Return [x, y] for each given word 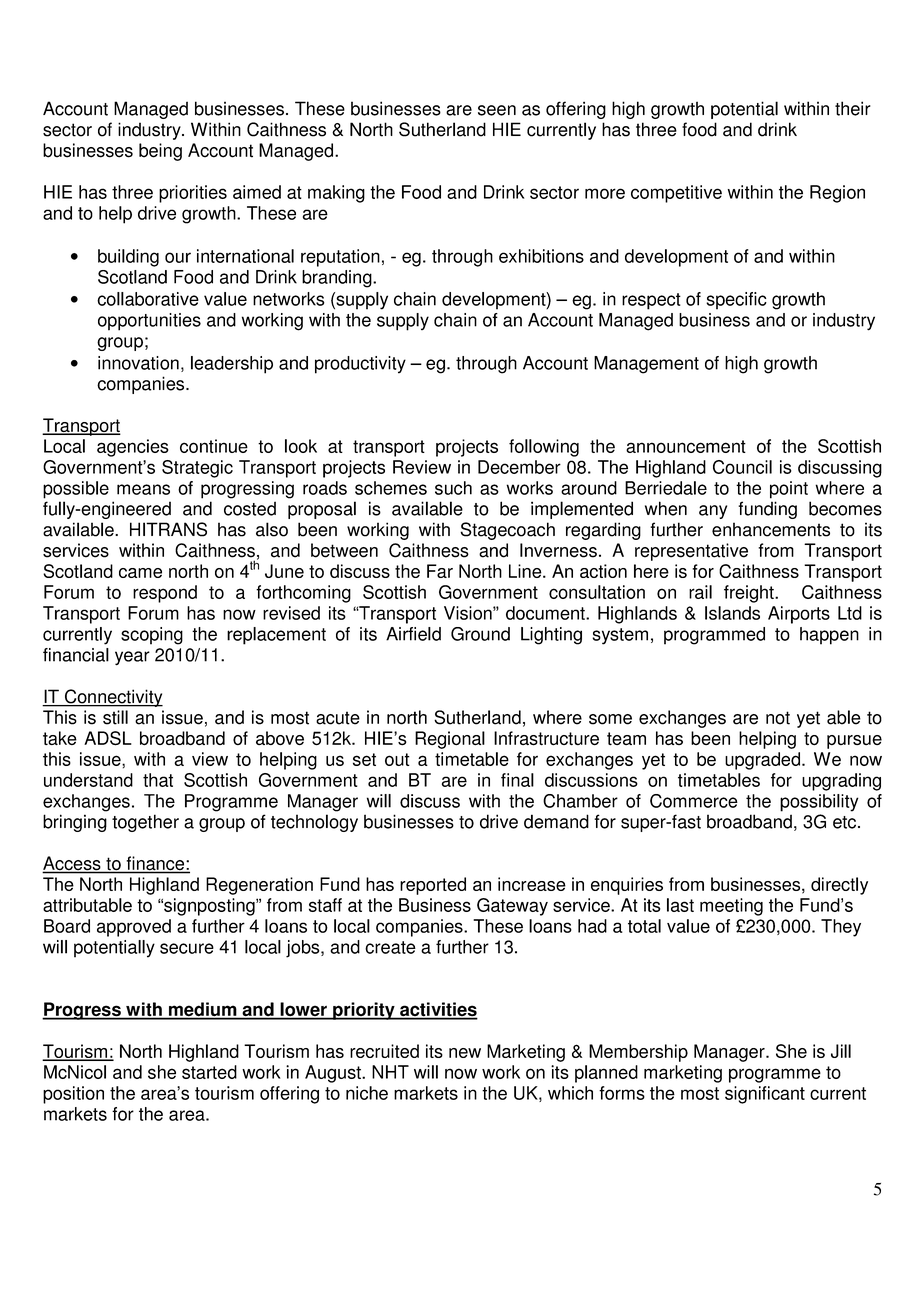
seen [497, 110]
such [453, 488]
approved [134, 928]
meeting [731, 907]
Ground [480, 634]
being [160, 152]
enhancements [771, 529]
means [143, 489]
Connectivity [113, 698]
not [778, 718]
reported [433, 886]
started [209, 1072]
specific [736, 301]
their [853, 108]
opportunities [149, 322]
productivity [360, 365]
